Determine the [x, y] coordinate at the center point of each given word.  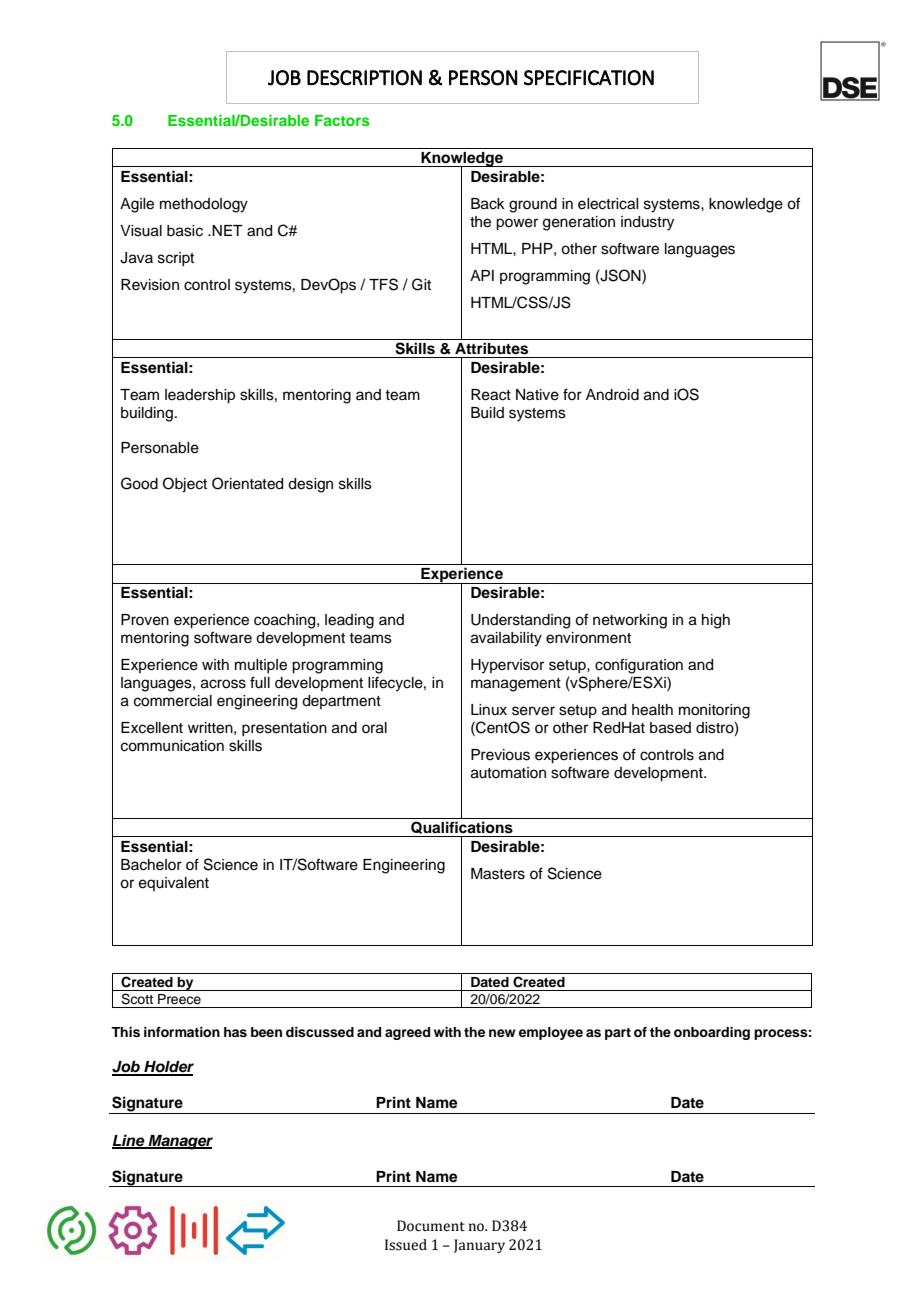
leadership [200, 396]
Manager [179, 1142]
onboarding [712, 1033]
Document [431, 1226]
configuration [639, 666]
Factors [342, 120]
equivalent [174, 884]
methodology [204, 205]
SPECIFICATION [589, 78]
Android [612, 395]
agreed [407, 1033]
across [223, 684]
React [491, 395]
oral [374, 728]
